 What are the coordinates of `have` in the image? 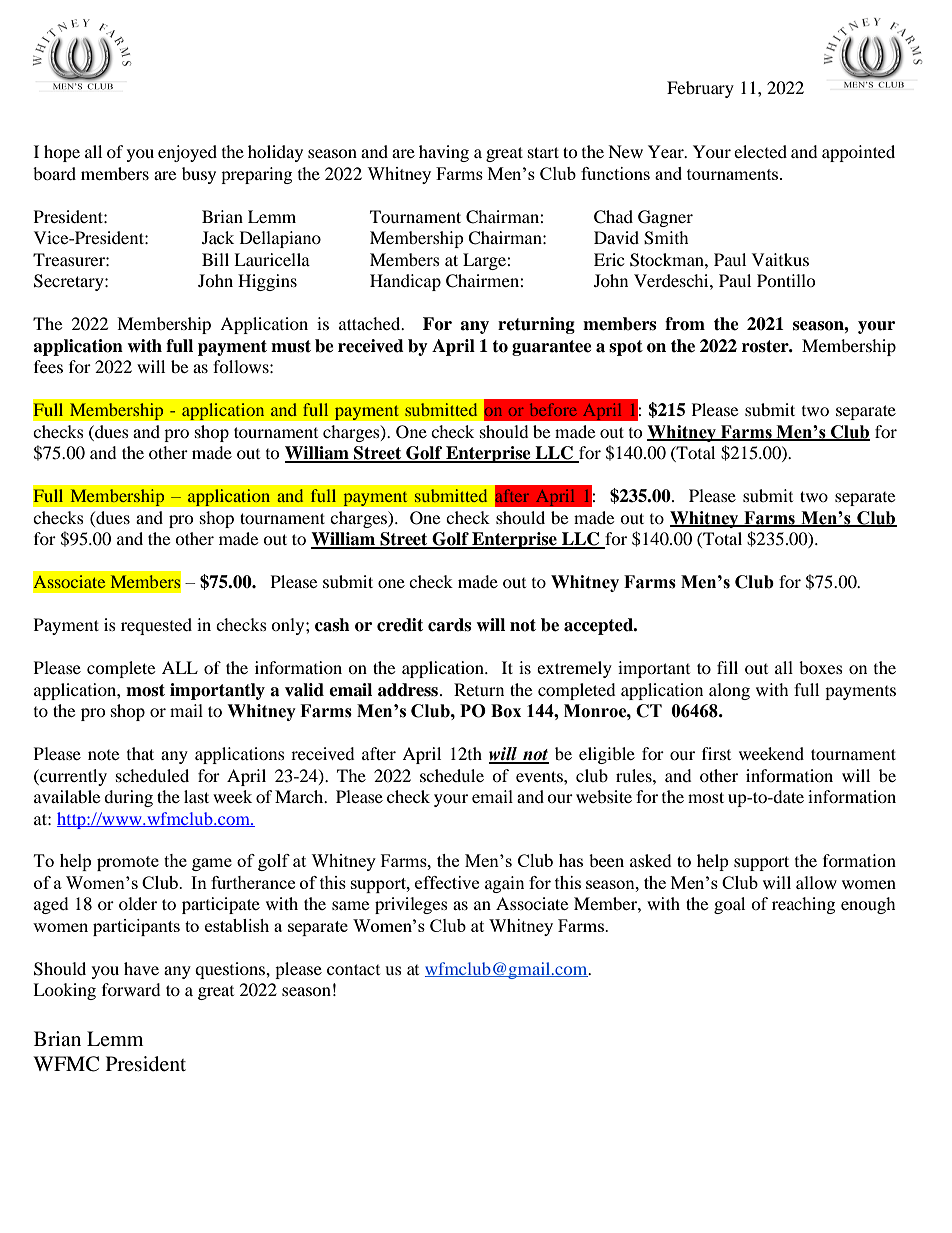 It's located at (141, 968).
